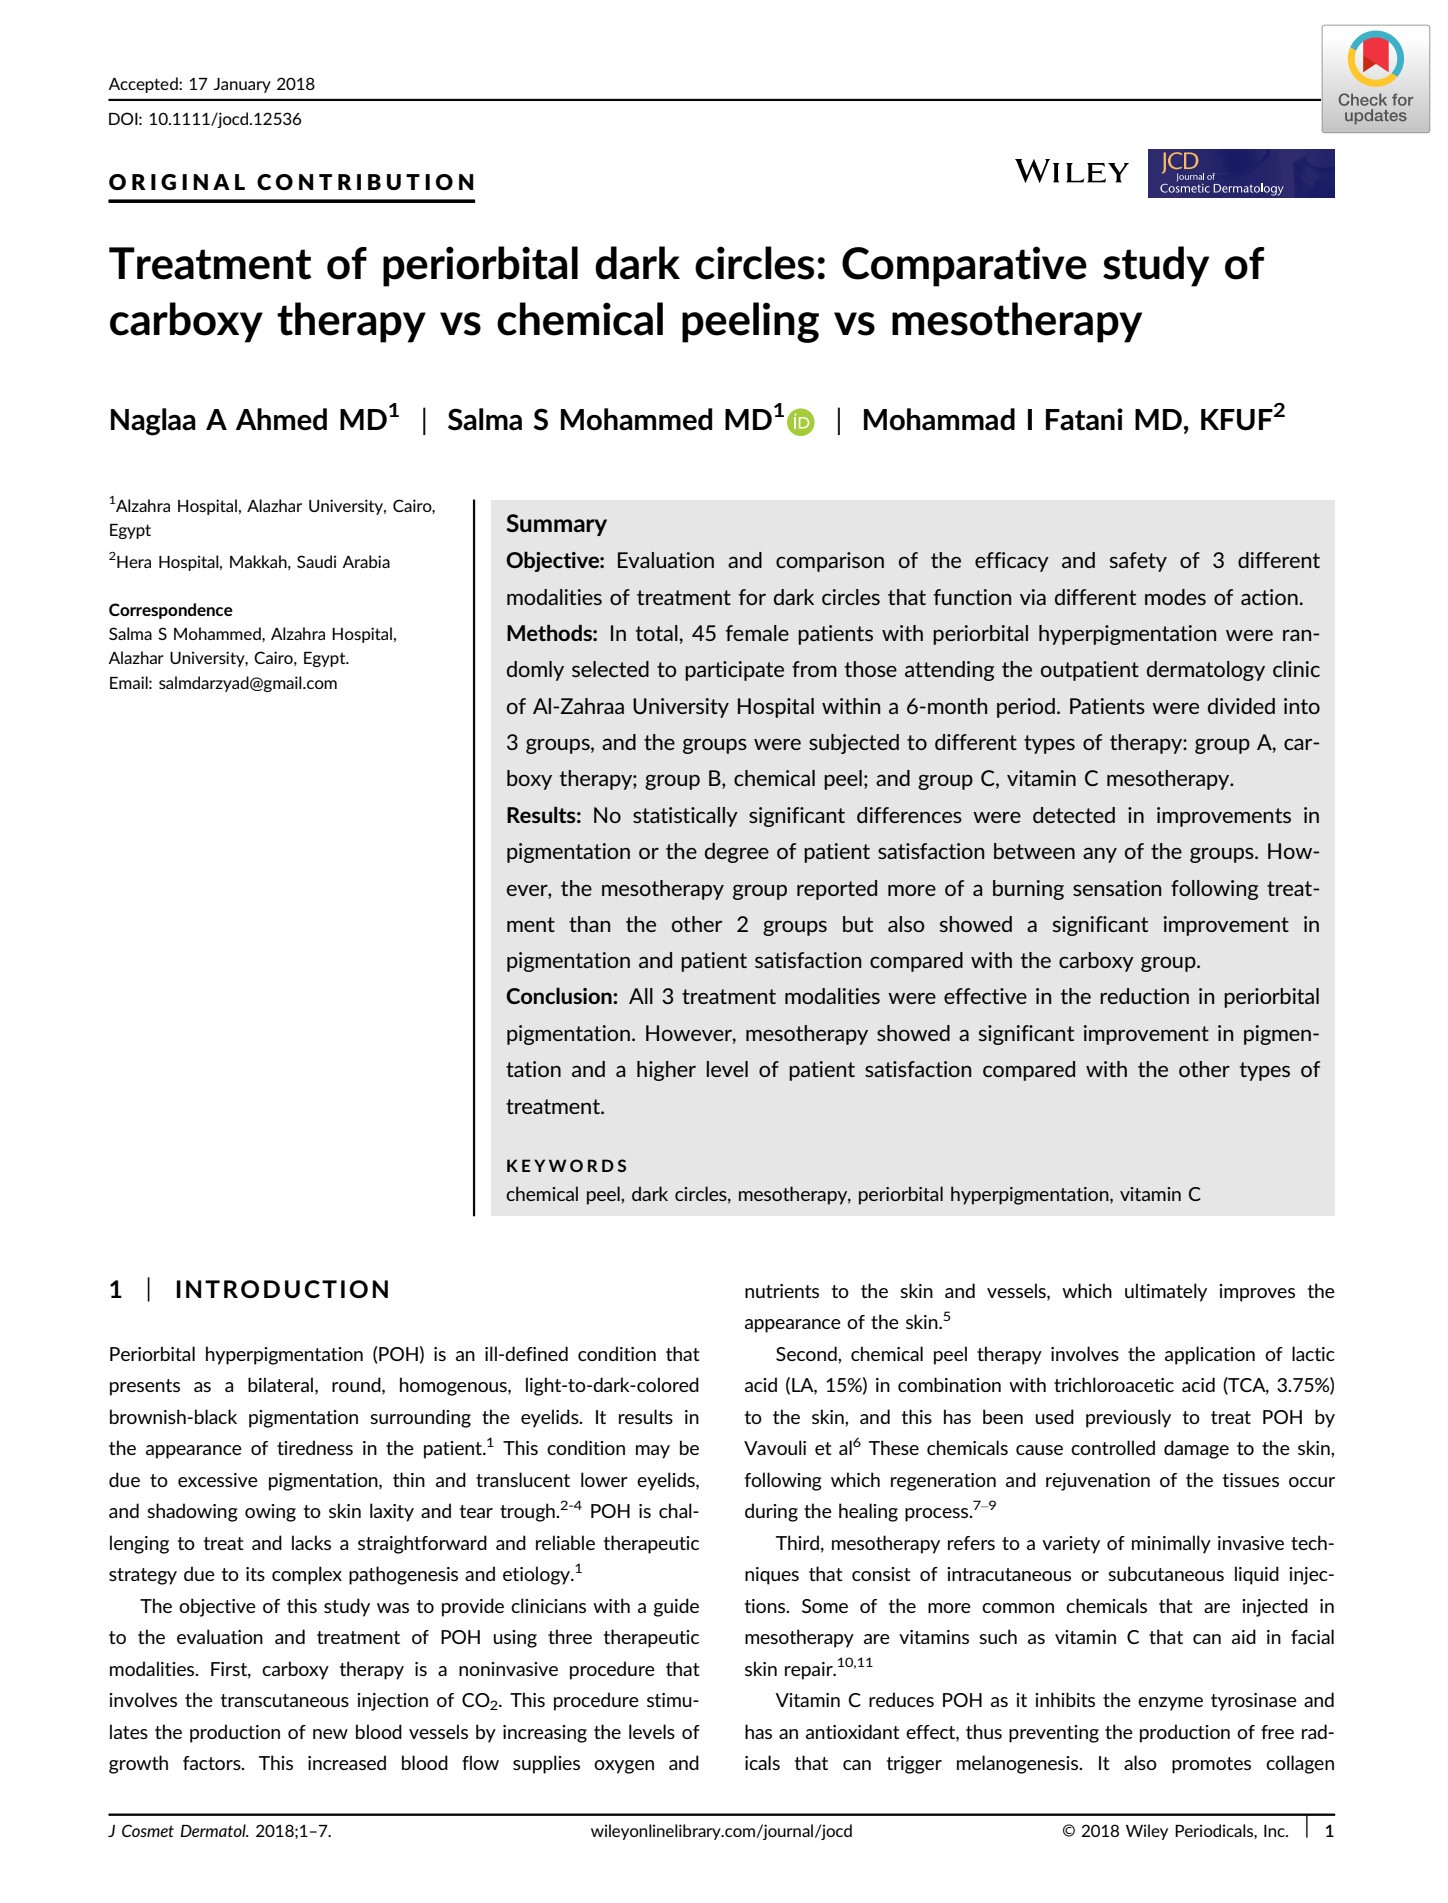 This screenshot has width=1448, height=1903. I want to click on safety, so click(1138, 562).
